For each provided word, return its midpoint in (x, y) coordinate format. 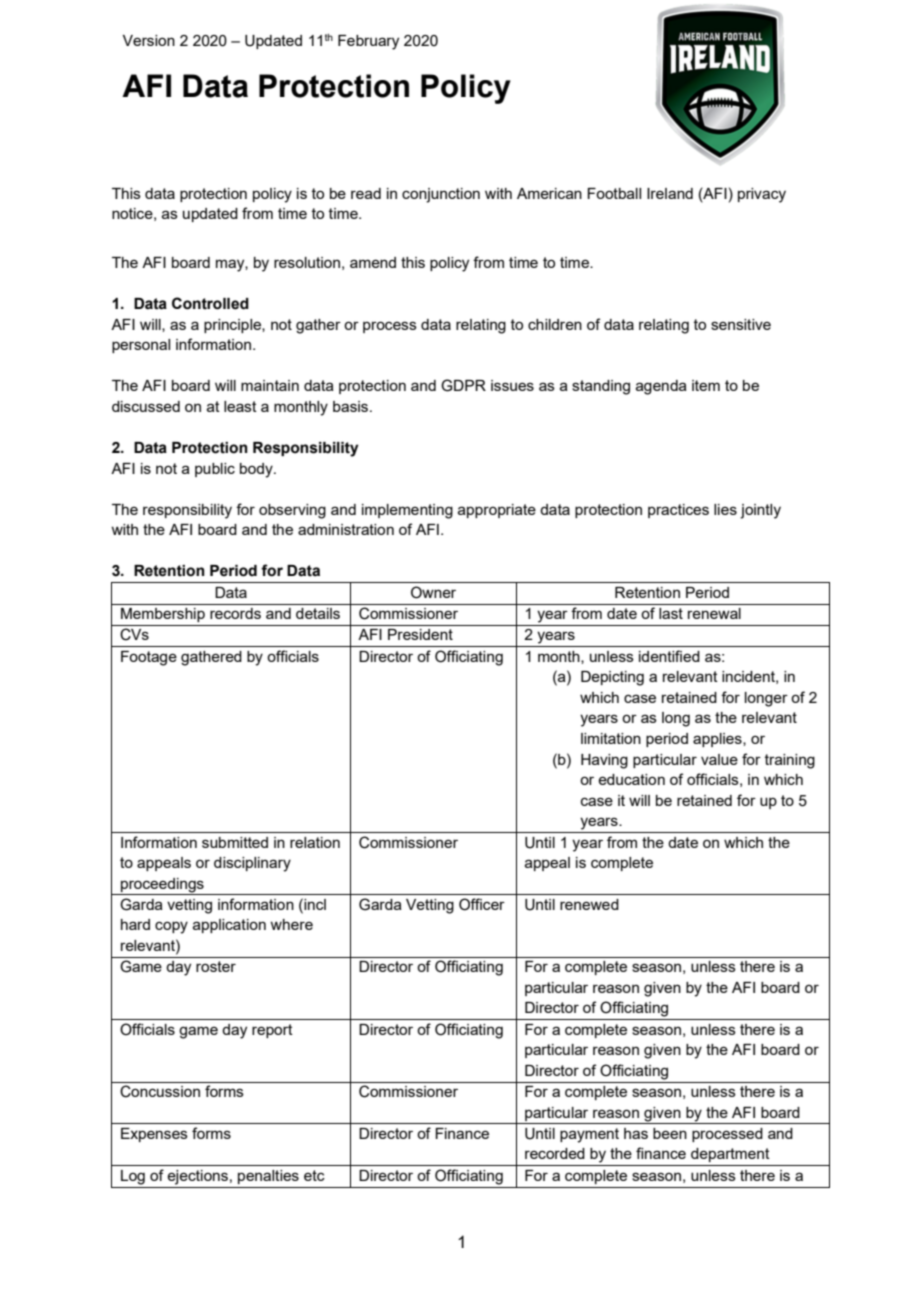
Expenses (154, 1135)
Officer (482, 904)
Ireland (670, 193)
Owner (433, 592)
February (368, 42)
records (235, 613)
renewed (589, 904)
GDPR (463, 385)
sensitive (741, 324)
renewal (714, 613)
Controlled (210, 303)
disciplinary (252, 864)
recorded (555, 1153)
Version (149, 40)
